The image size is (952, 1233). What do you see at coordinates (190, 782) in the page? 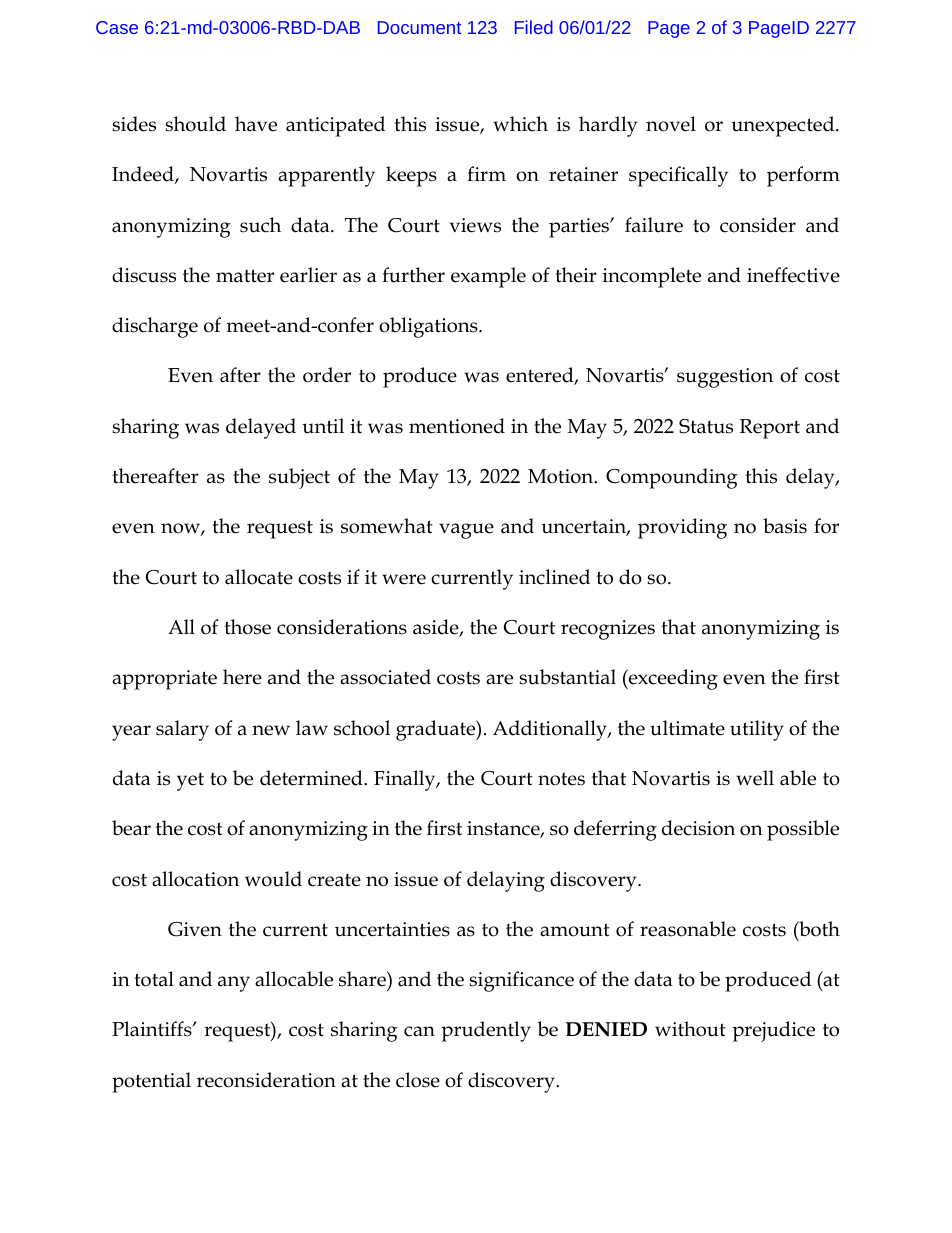
I see `yet` at bounding box center [190, 782].
